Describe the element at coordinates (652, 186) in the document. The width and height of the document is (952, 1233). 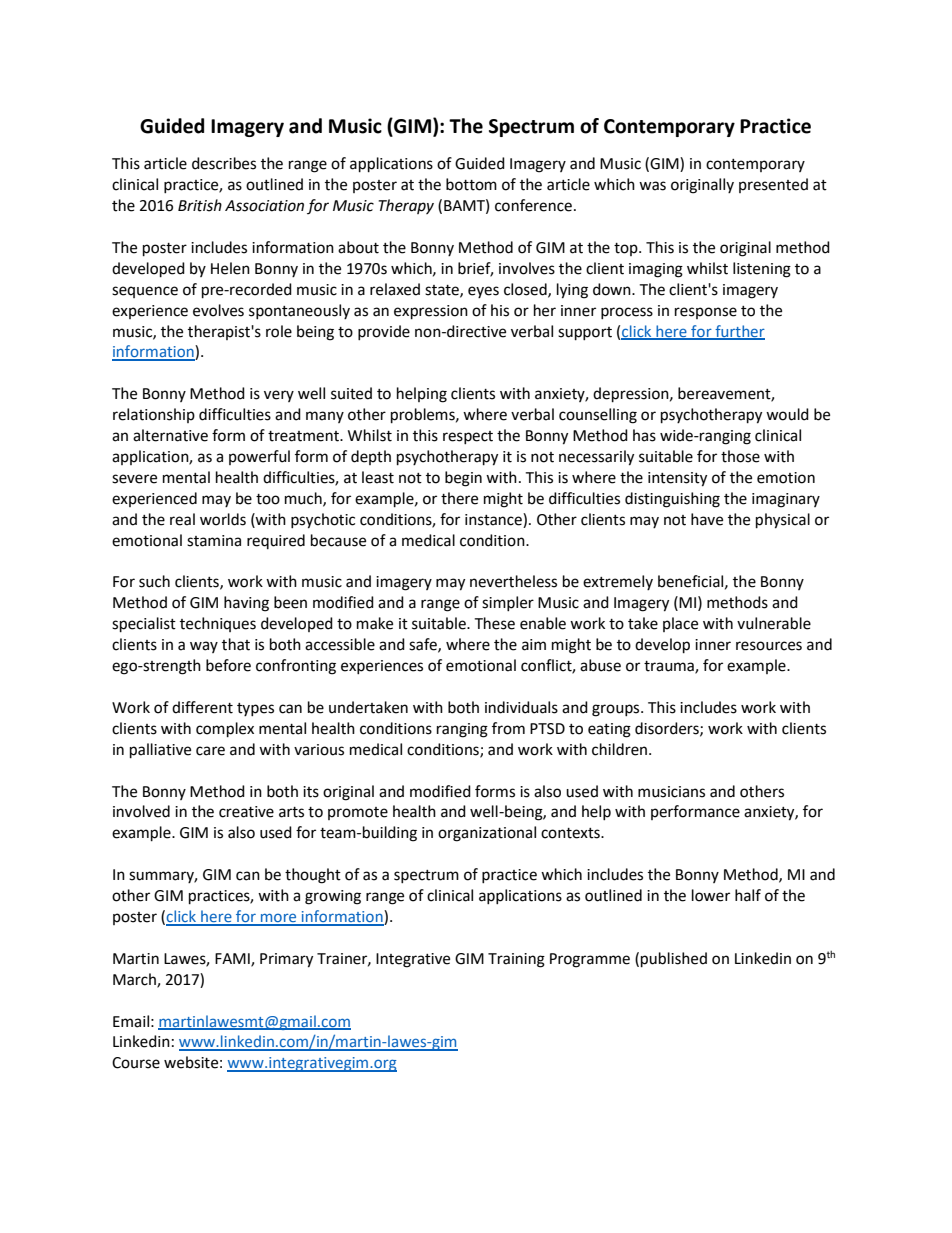
I see `was` at that location.
